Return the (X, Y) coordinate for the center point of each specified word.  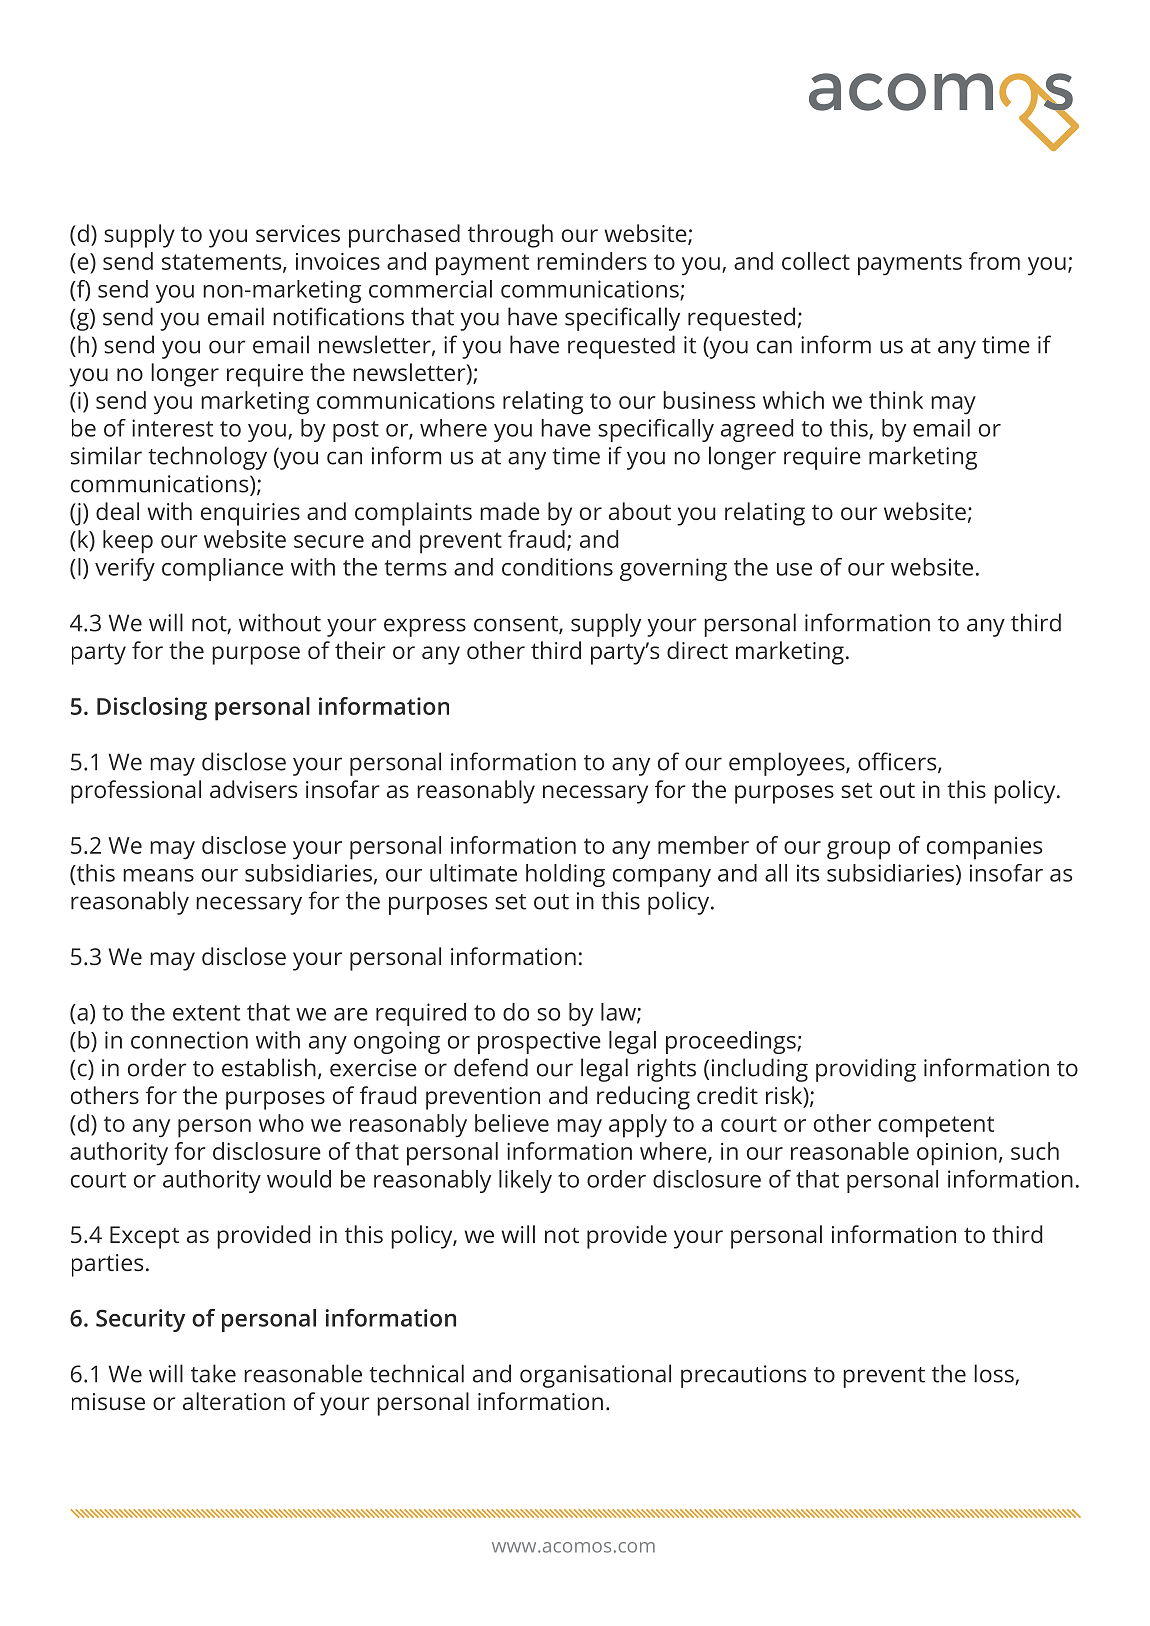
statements (223, 263)
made (510, 511)
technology (207, 458)
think (896, 400)
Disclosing (152, 709)
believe (512, 1123)
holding (565, 875)
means (158, 875)
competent (936, 1127)
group (858, 850)
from (994, 261)
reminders (592, 261)
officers (898, 762)
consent (517, 625)
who (281, 1123)
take (213, 1373)
